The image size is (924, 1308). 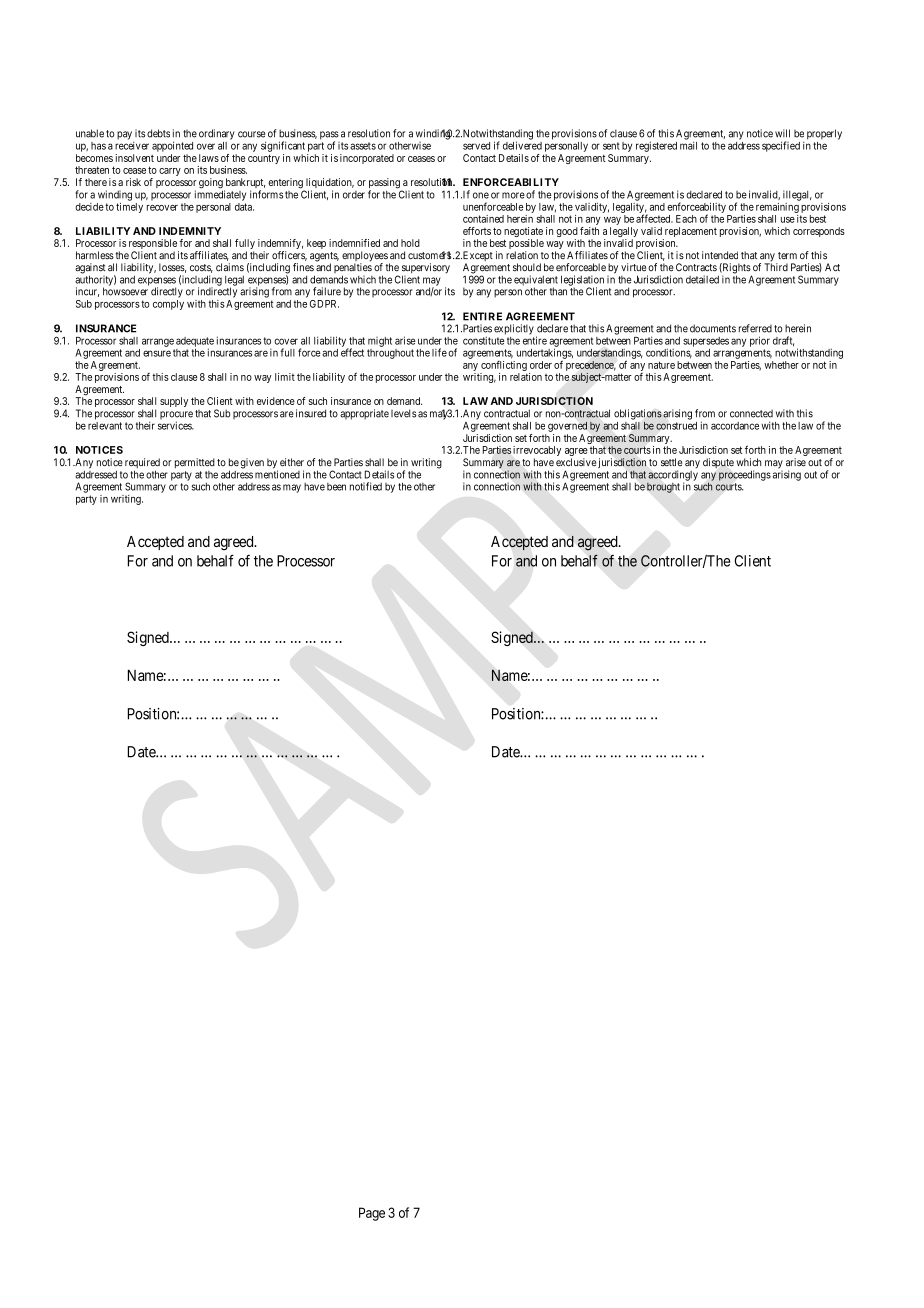 What do you see at coordinates (170, 172) in the screenshot?
I see `carry` at bounding box center [170, 172].
